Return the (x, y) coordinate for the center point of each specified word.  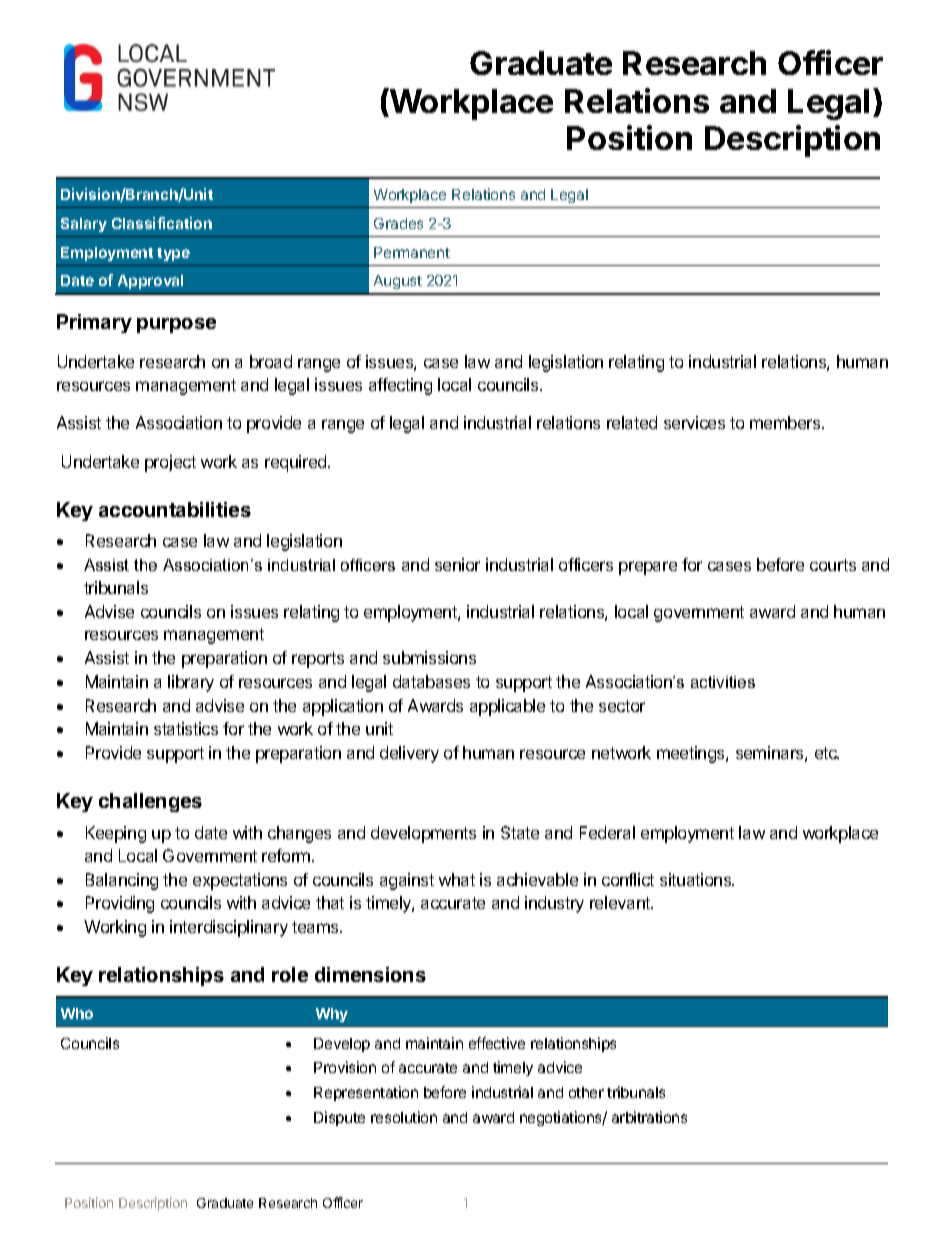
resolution (404, 1117)
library (191, 683)
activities (723, 682)
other (586, 1092)
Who (77, 1013)
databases (431, 681)
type (173, 254)
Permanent (412, 252)
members (786, 422)
